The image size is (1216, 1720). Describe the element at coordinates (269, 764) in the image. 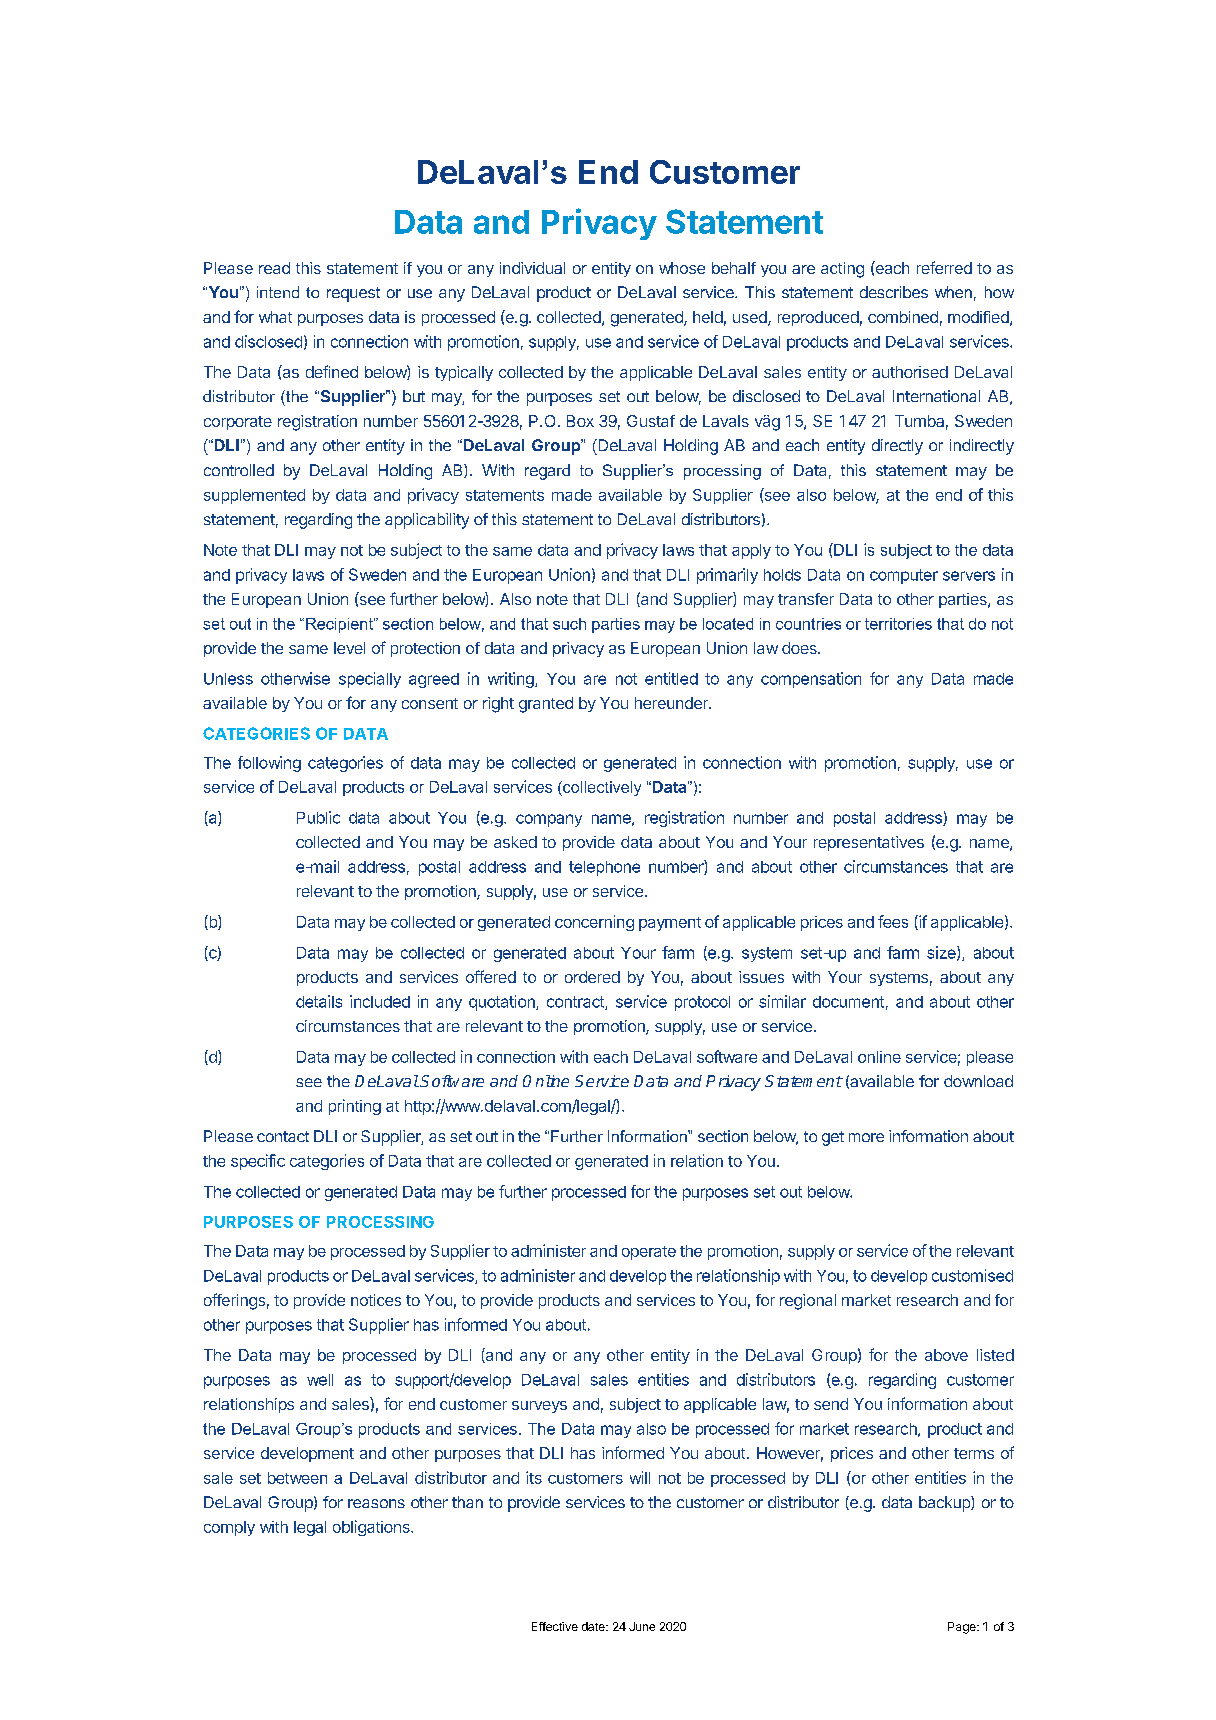

I see `following` at that location.
